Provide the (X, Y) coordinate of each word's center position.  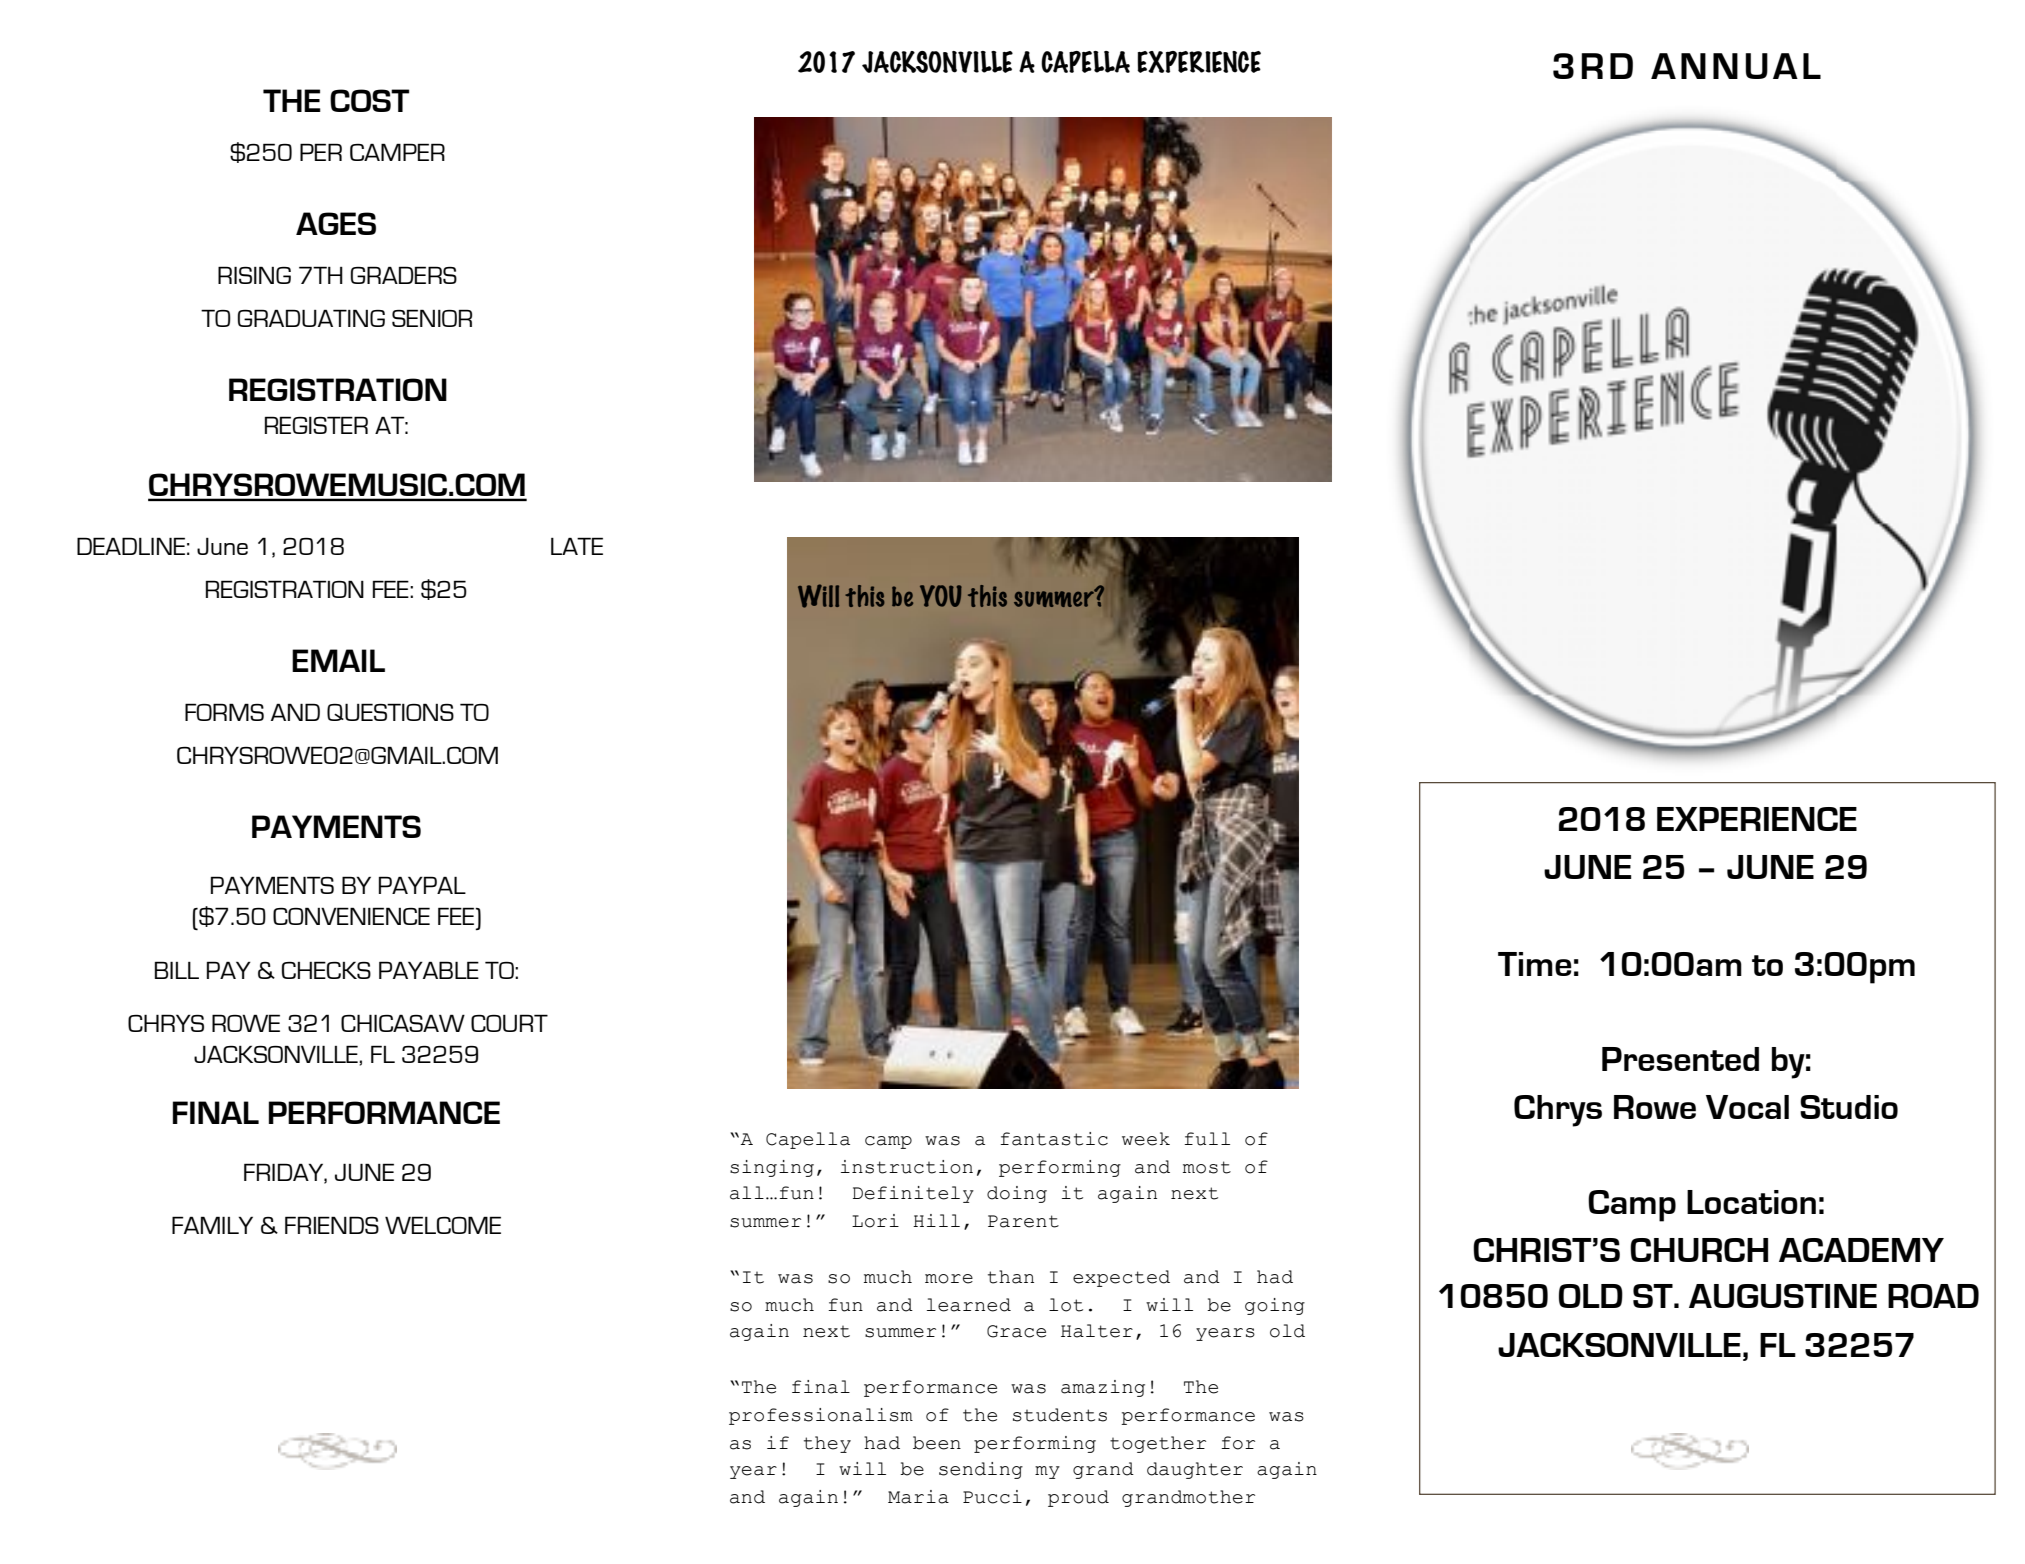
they (827, 1444)
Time (1535, 964)
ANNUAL (1736, 66)
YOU (941, 596)
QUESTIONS (390, 712)
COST (369, 100)
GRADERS (404, 275)
